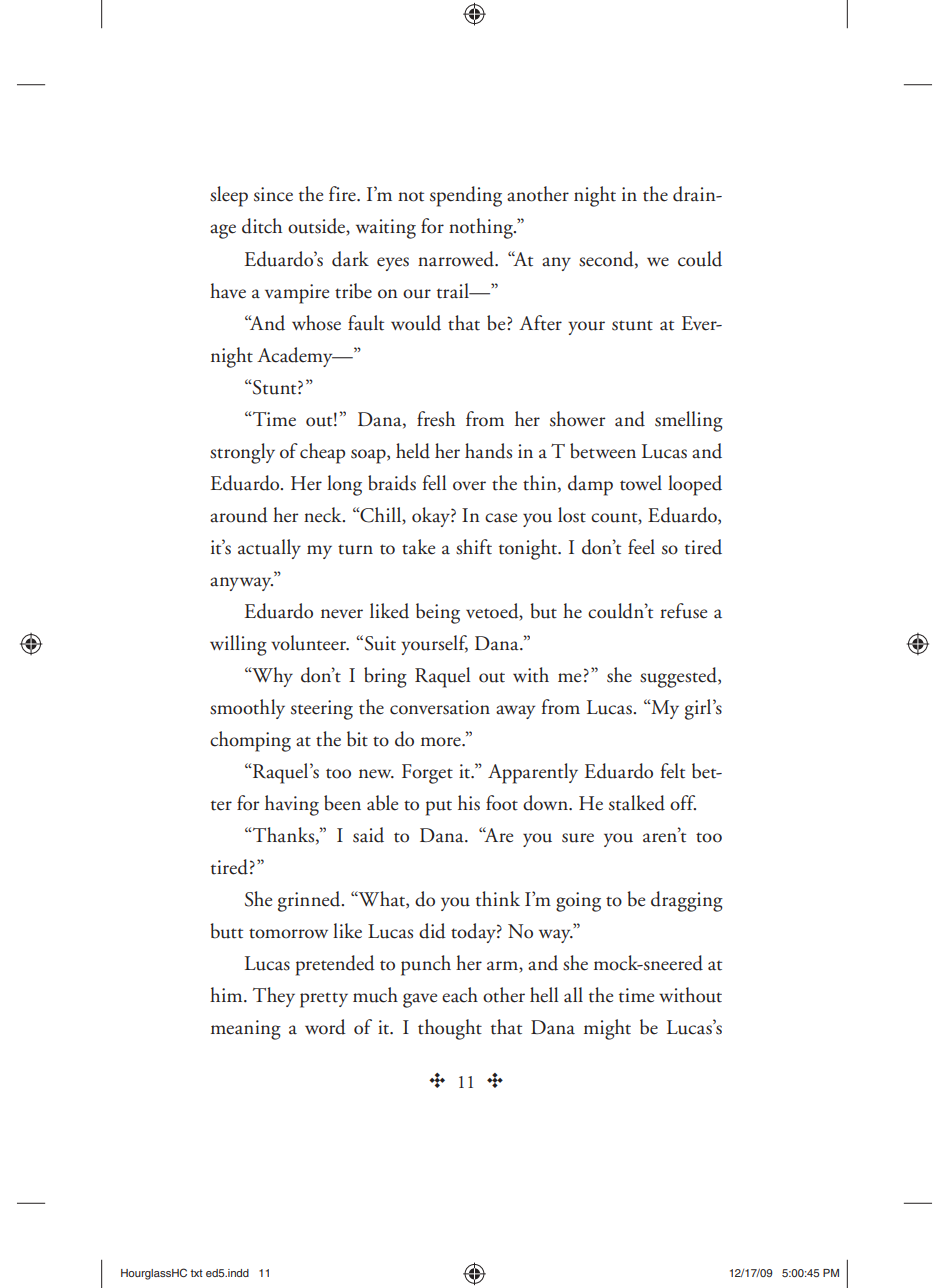 The width and height of the screenshot is (949, 1288). What do you see at coordinates (442, 742) in the screenshot?
I see `more` at bounding box center [442, 742].
